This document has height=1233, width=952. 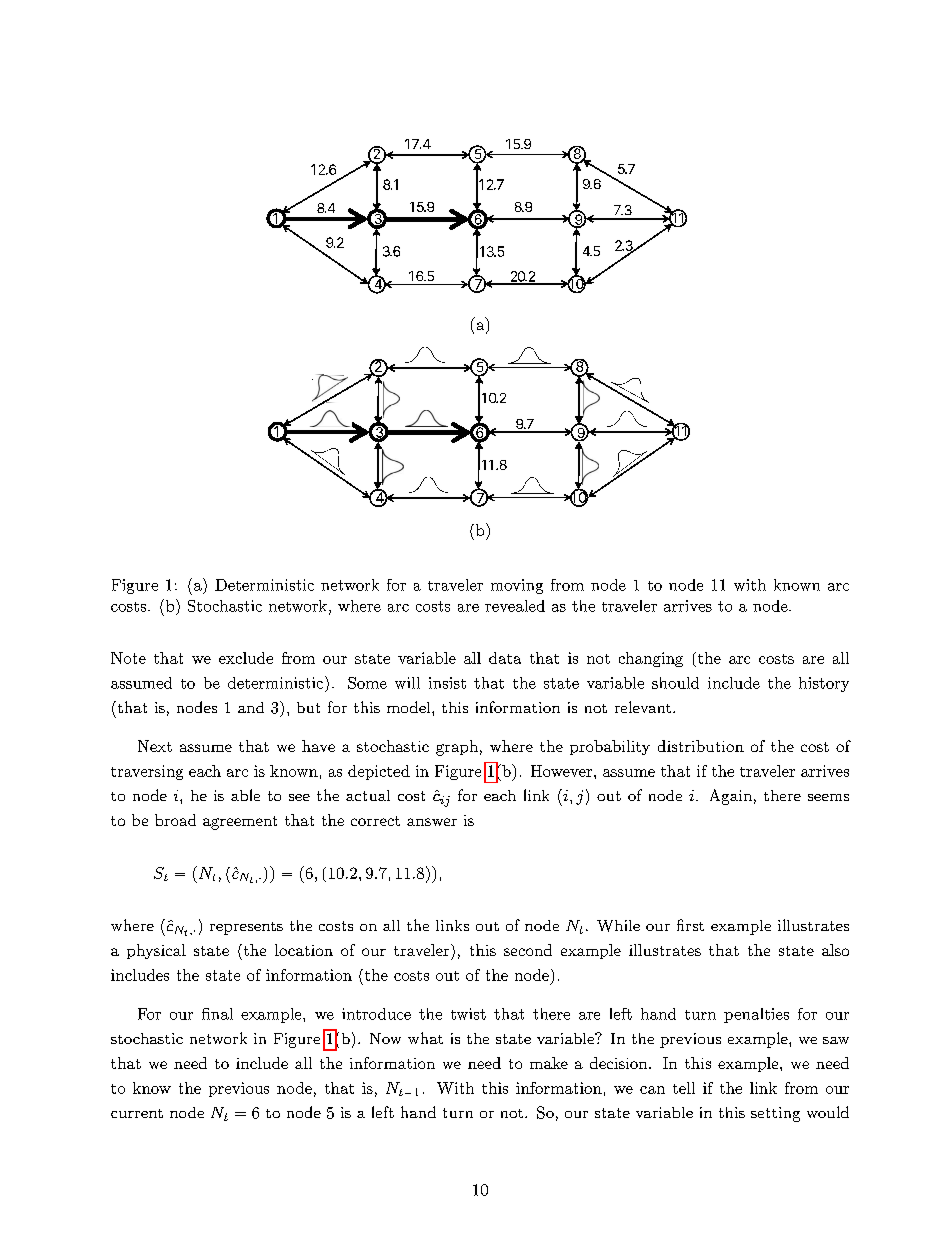 What do you see at coordinates (147, 772) in the document?
I see `traversing` at bounding box center [147, 772].
